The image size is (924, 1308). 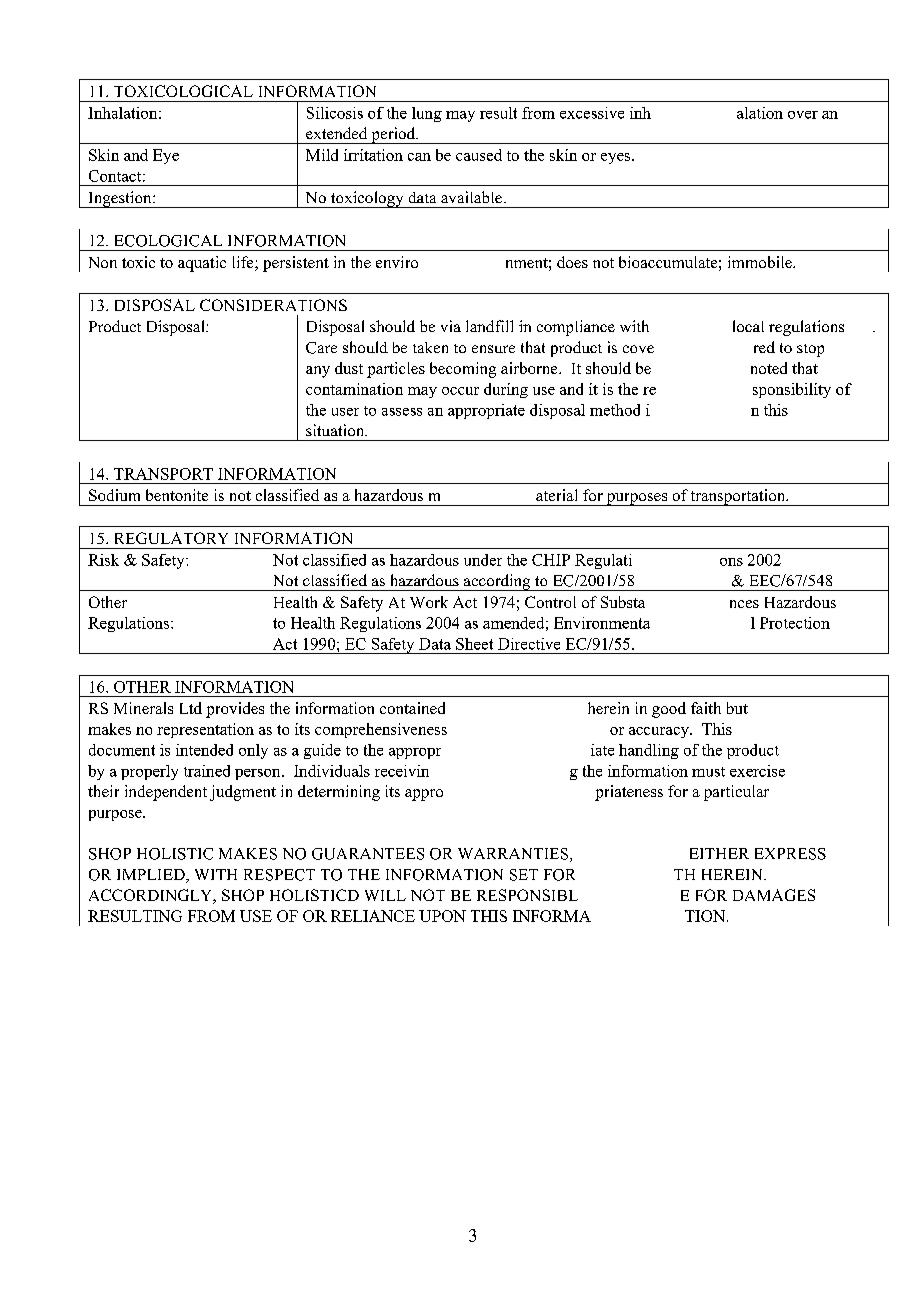 What do you see at coordinates (177, 495) in the page?
I see `bentonite` at bounding box center [177, 495].
